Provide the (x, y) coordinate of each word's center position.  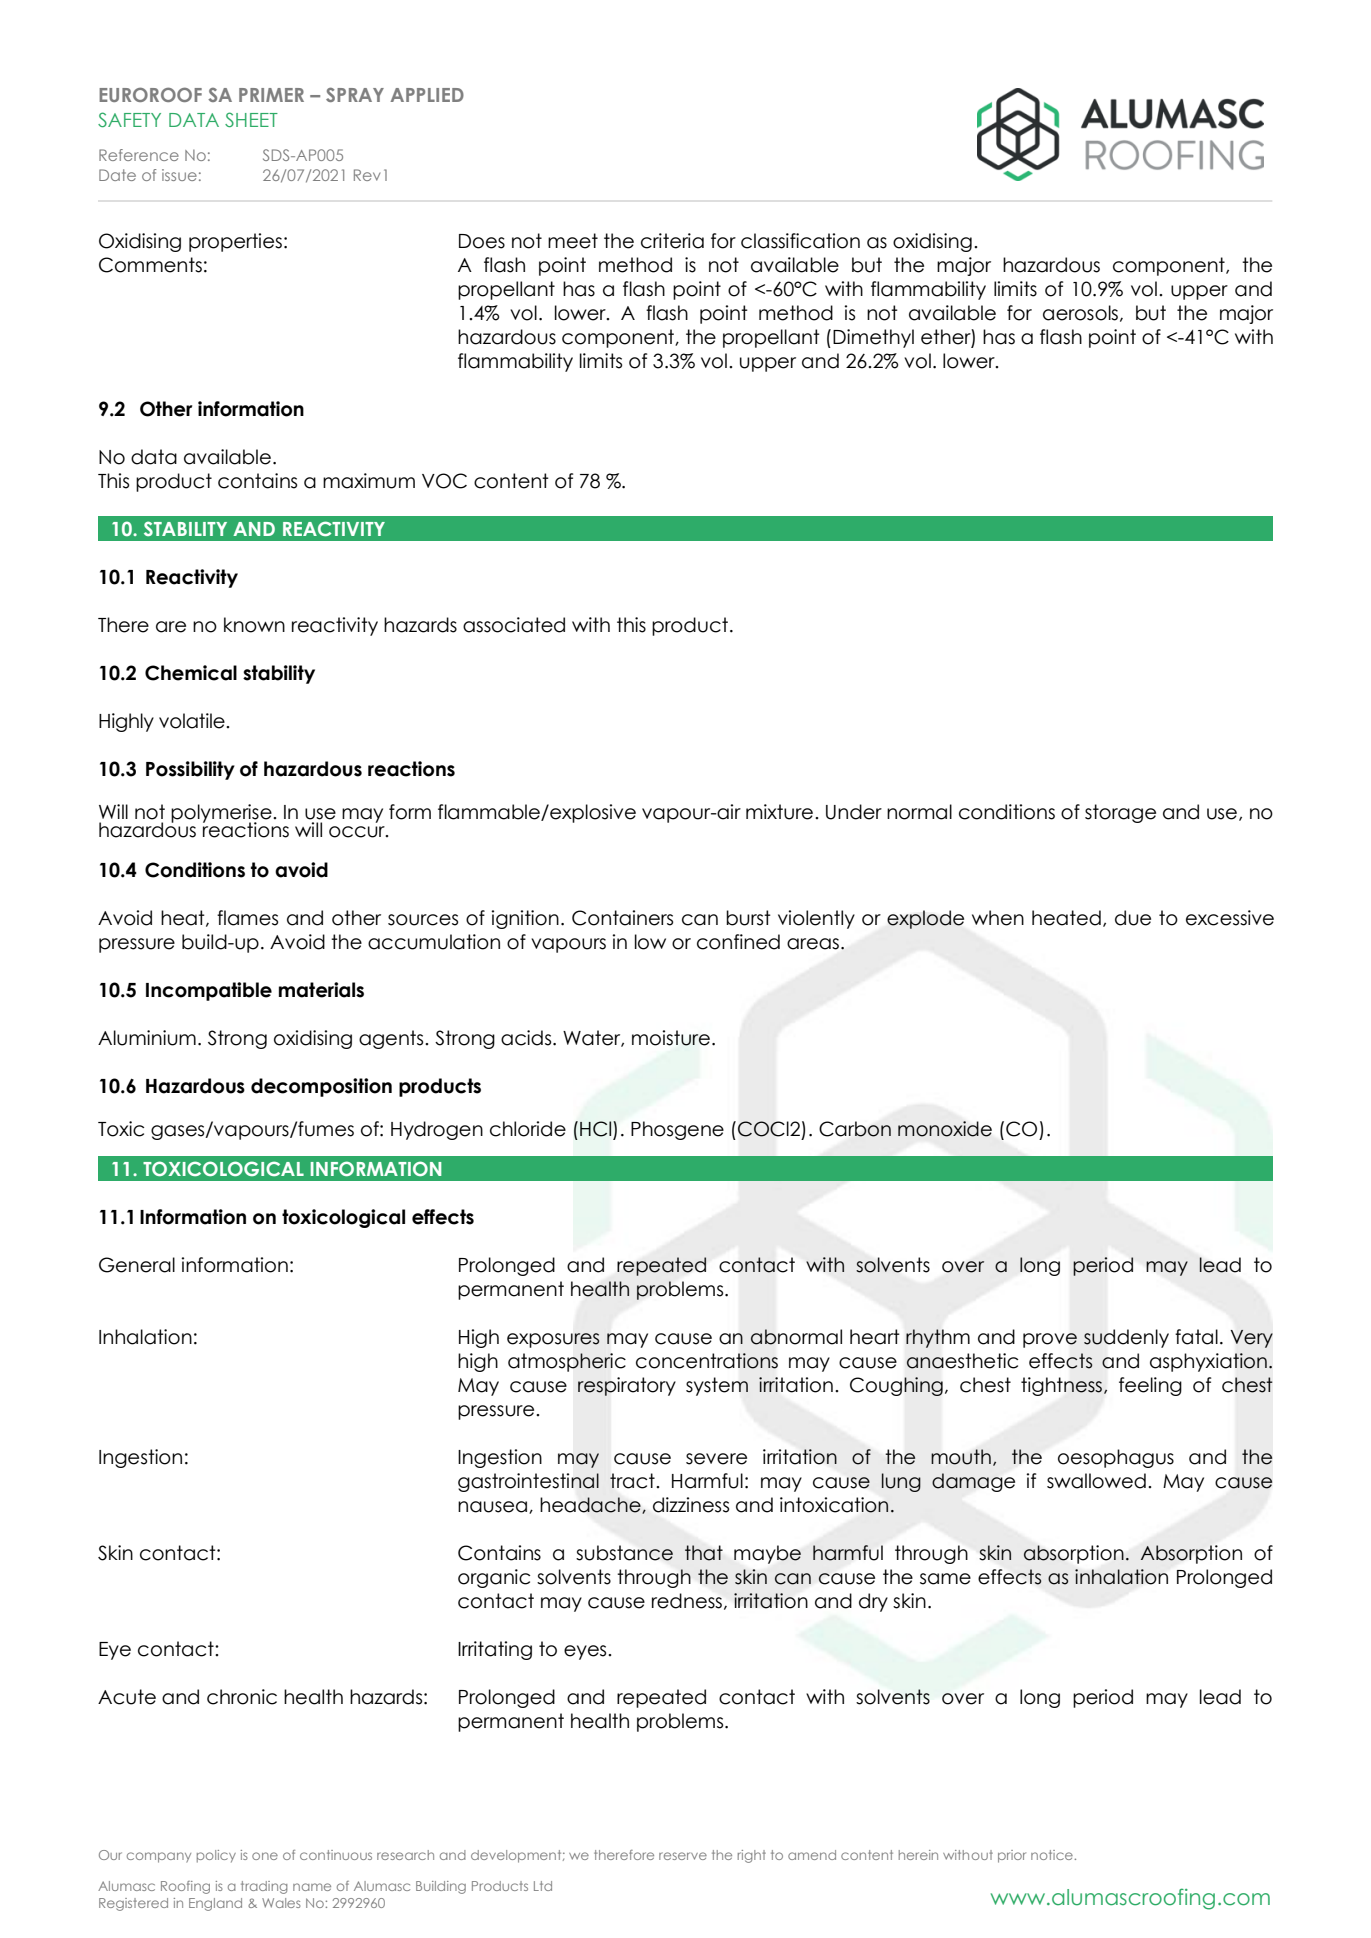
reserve (683, 1856)
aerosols (1080, 313)
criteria (672, 241)
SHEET (251, 119)
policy (216, 1856)
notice (1053, 1855)
